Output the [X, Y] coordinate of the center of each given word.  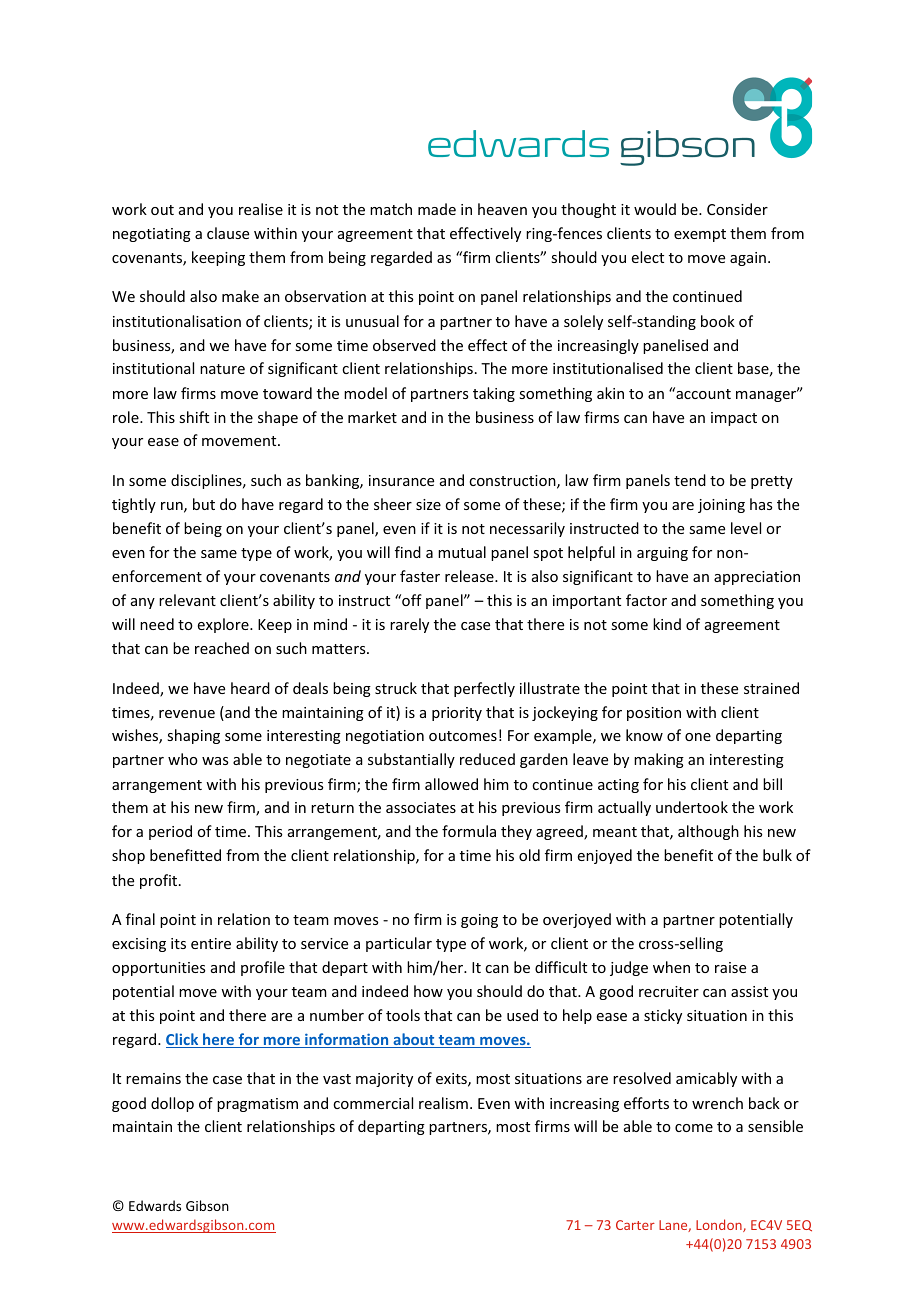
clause [228, 233]
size [428, 504]
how [428, 991]
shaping [193, 736]
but [204, 504]
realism [443, 1103]
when [671, 967]
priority [457, 714]
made [437, 209]
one [698, 737]
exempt [700, 235]
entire [211, 943]
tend [690, 480]
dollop [172, 1104]
